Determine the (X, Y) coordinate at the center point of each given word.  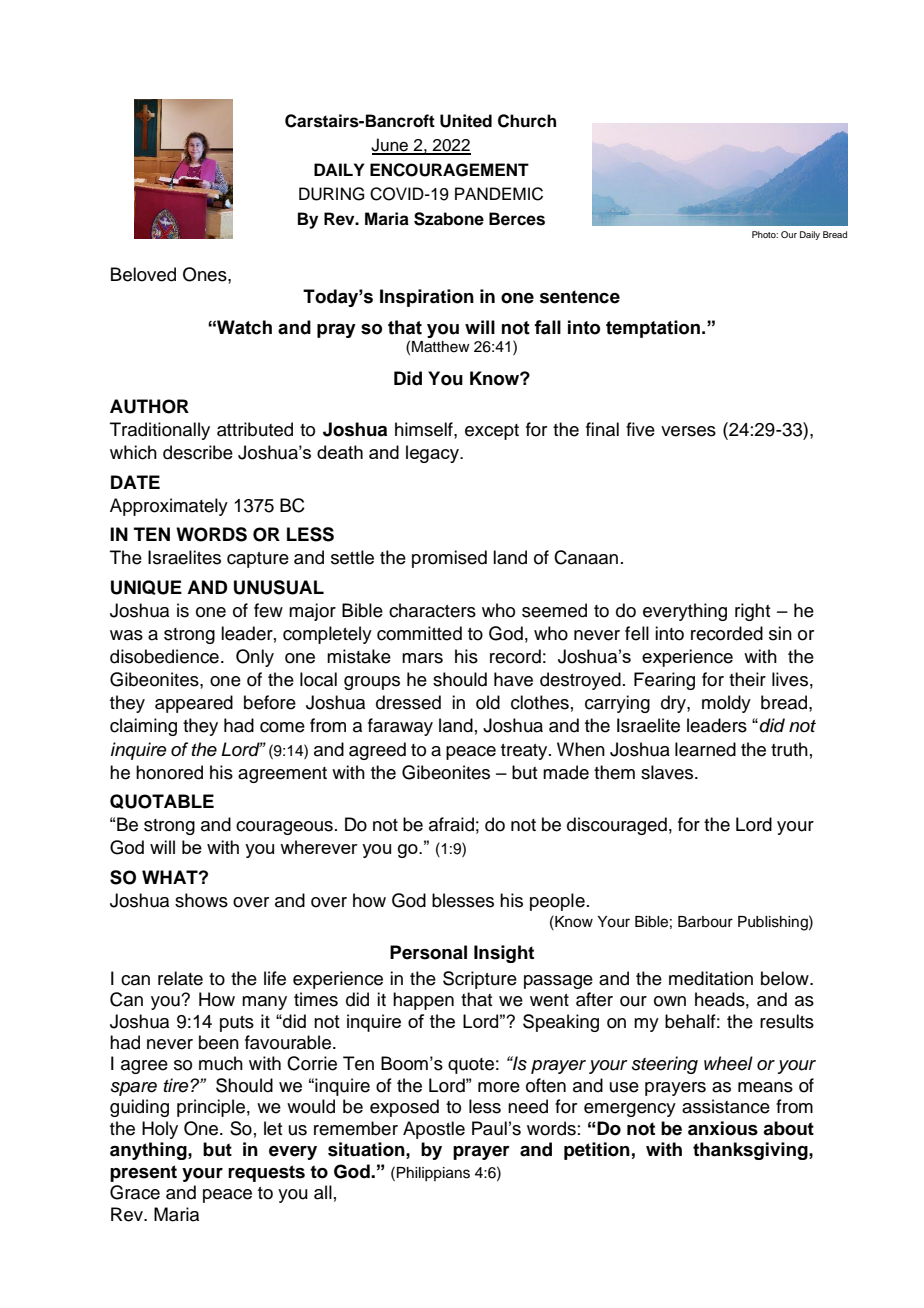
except (492, 432)
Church (527, 121)
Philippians (433, 1174)
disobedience (164, 656)
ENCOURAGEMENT (449, 170)
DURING (331, 194)
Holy (160, 1130)
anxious (723, 1128)
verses (688, 431)
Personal (428, 952)
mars (422, 658)
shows (201, 900)
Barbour (705, 922)
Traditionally (160, 431)
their (747, 679)
